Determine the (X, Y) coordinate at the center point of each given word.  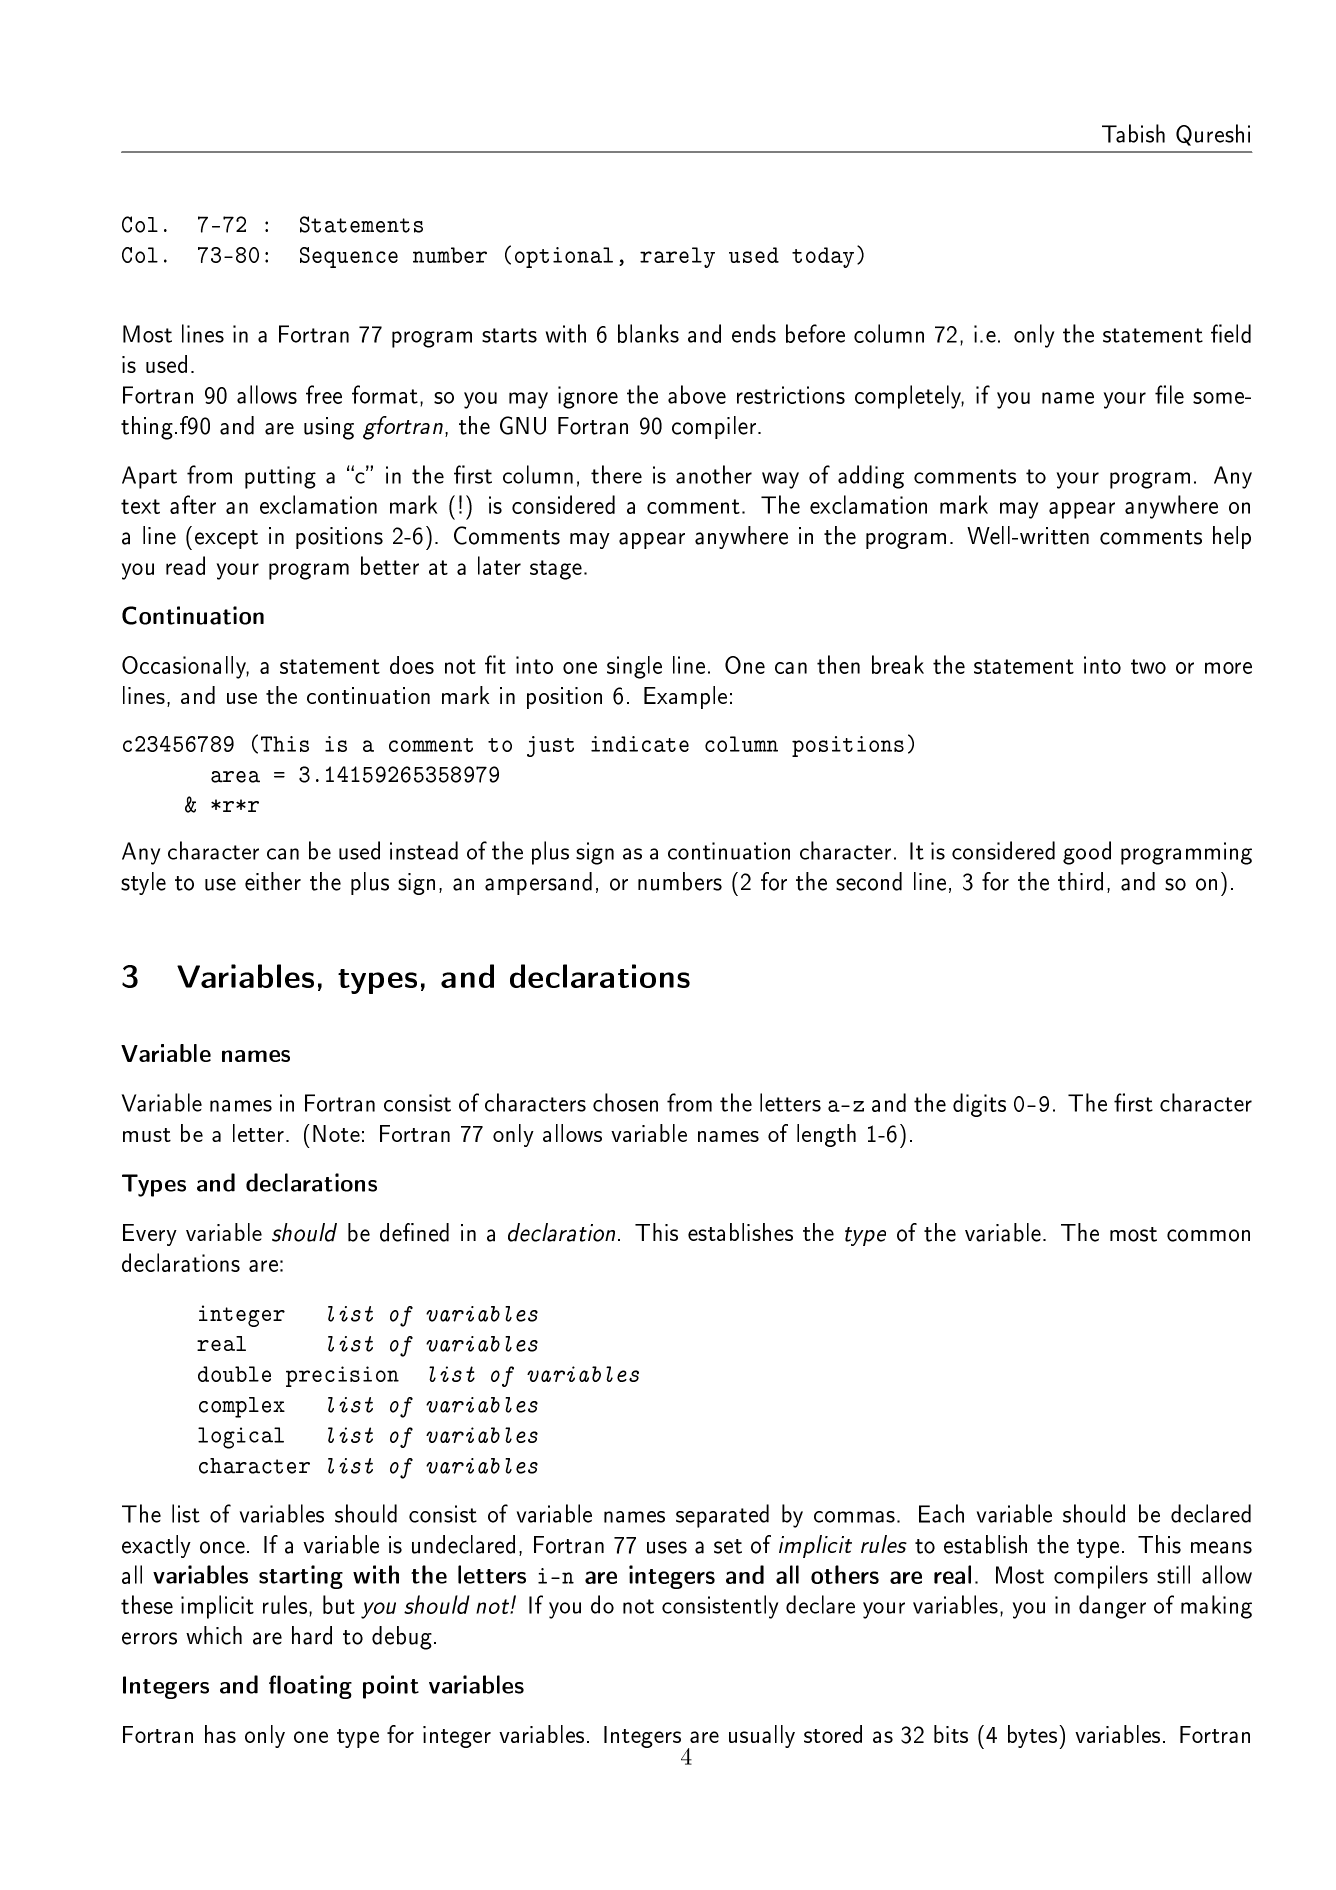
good (1087, 853)
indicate (640, 744)
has (220, 1734)
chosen (625, 1102)
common (1208, 1235)
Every (150, 1235)
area (235, 777)
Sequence (349, 257)
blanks (648, 333)
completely (909, 397)
